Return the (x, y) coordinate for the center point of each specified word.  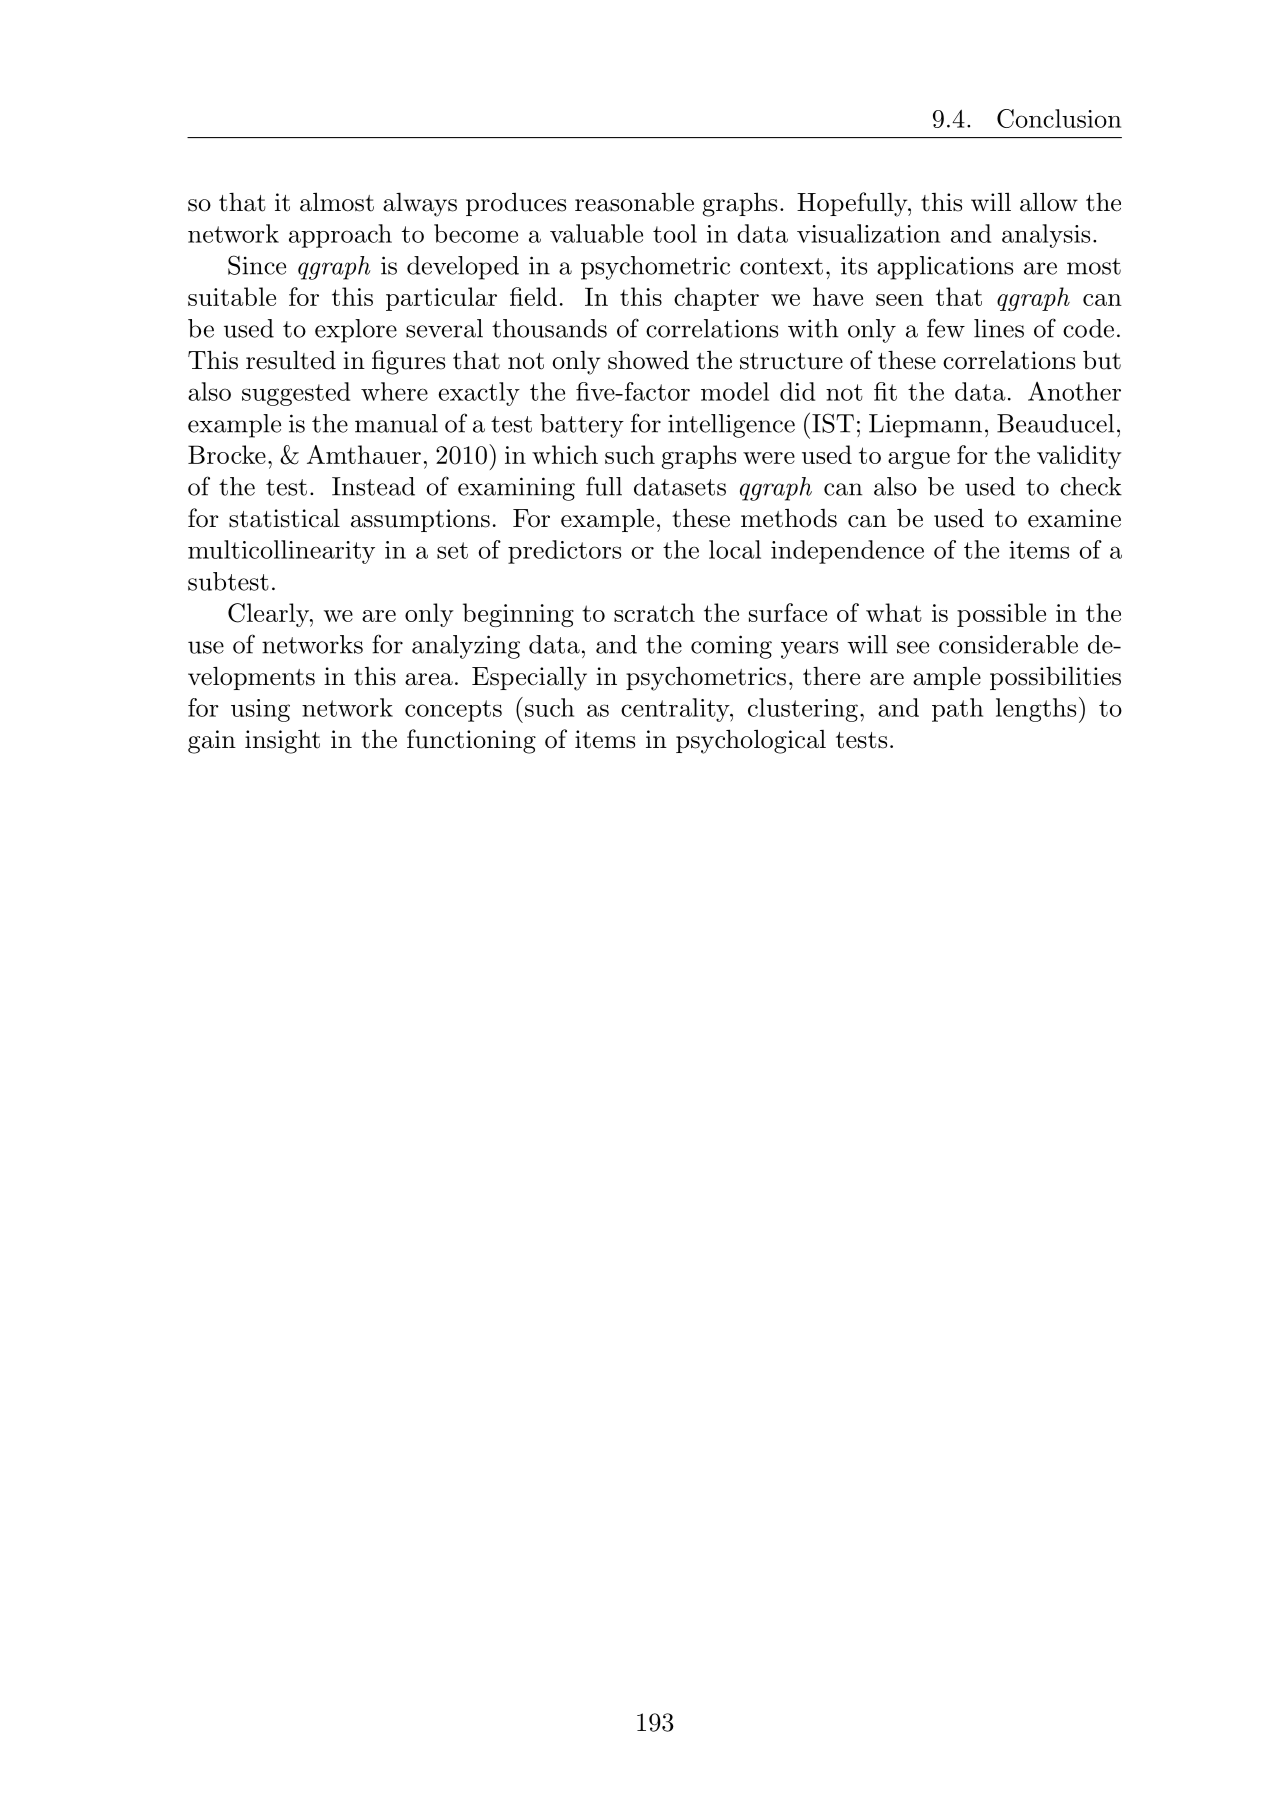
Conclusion (1059, 118)
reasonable (634, 202)
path (957, 710)
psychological (751, 741)
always (420, 204)
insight (282, 741)
